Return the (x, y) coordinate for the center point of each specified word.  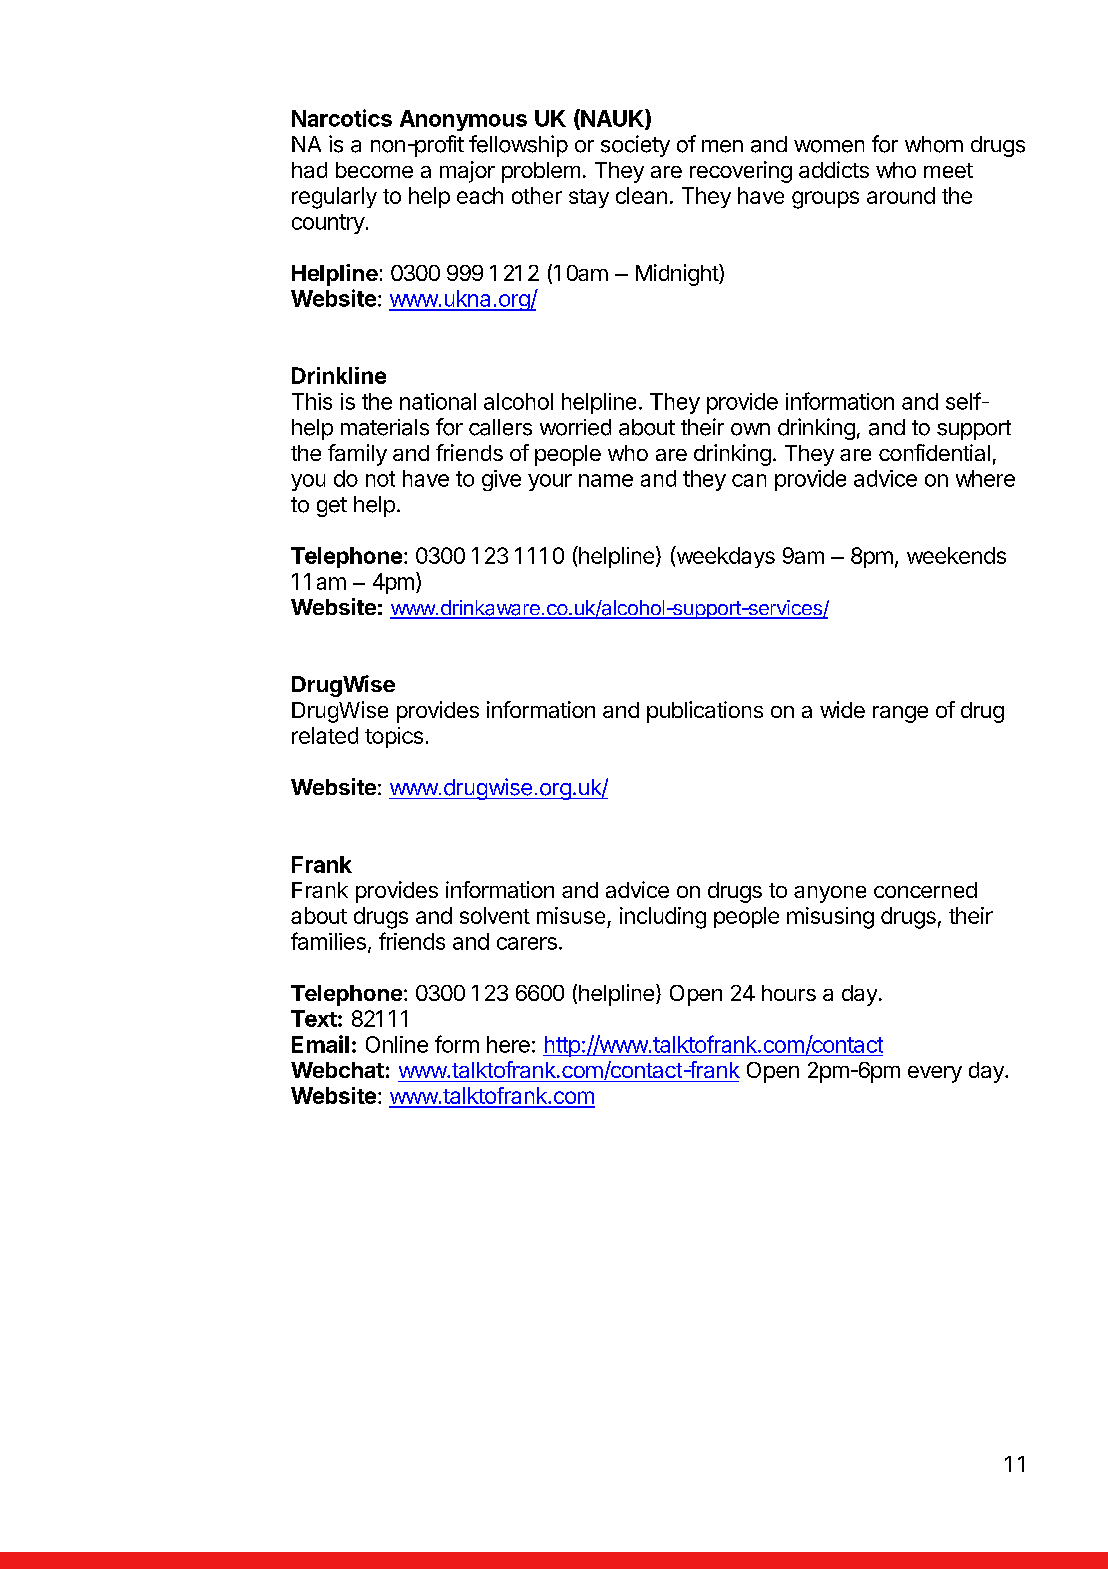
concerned (925, 890)
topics (394, 737)
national (438, 401)
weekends (956, 555)
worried (575, 427)
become (374, 170)
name (606, 480)
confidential (934, 452)
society (635, 146)
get (332, 507)
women (829, 146)
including (663, 918)
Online (397, 1044)
